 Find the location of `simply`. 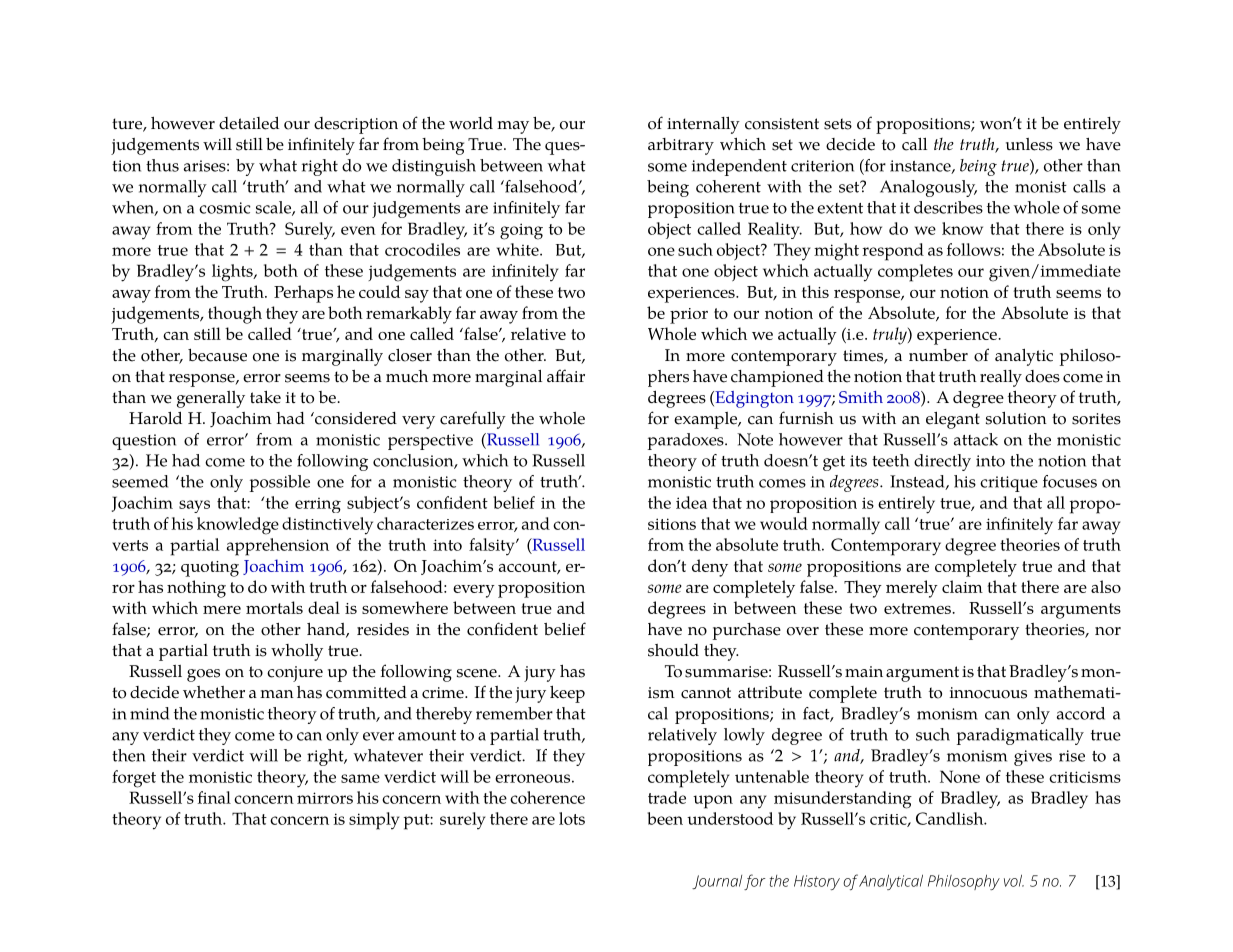

simply is located at coordinates (374, 821).
